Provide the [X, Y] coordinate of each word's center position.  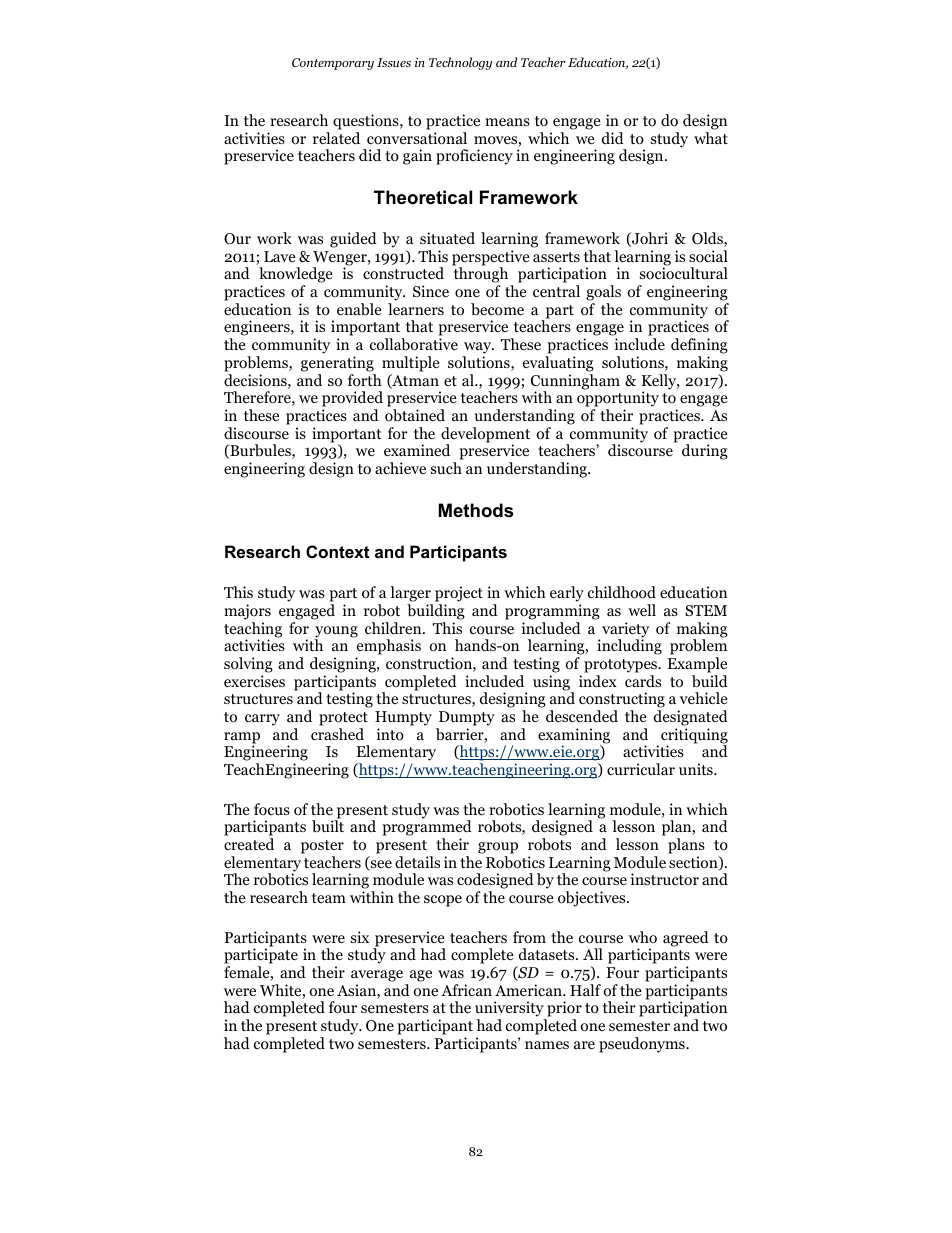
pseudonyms [643, 1045]
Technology [460, 63]
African [466, 990]
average [377, 976]
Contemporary [333, 64]
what [711, 138]
